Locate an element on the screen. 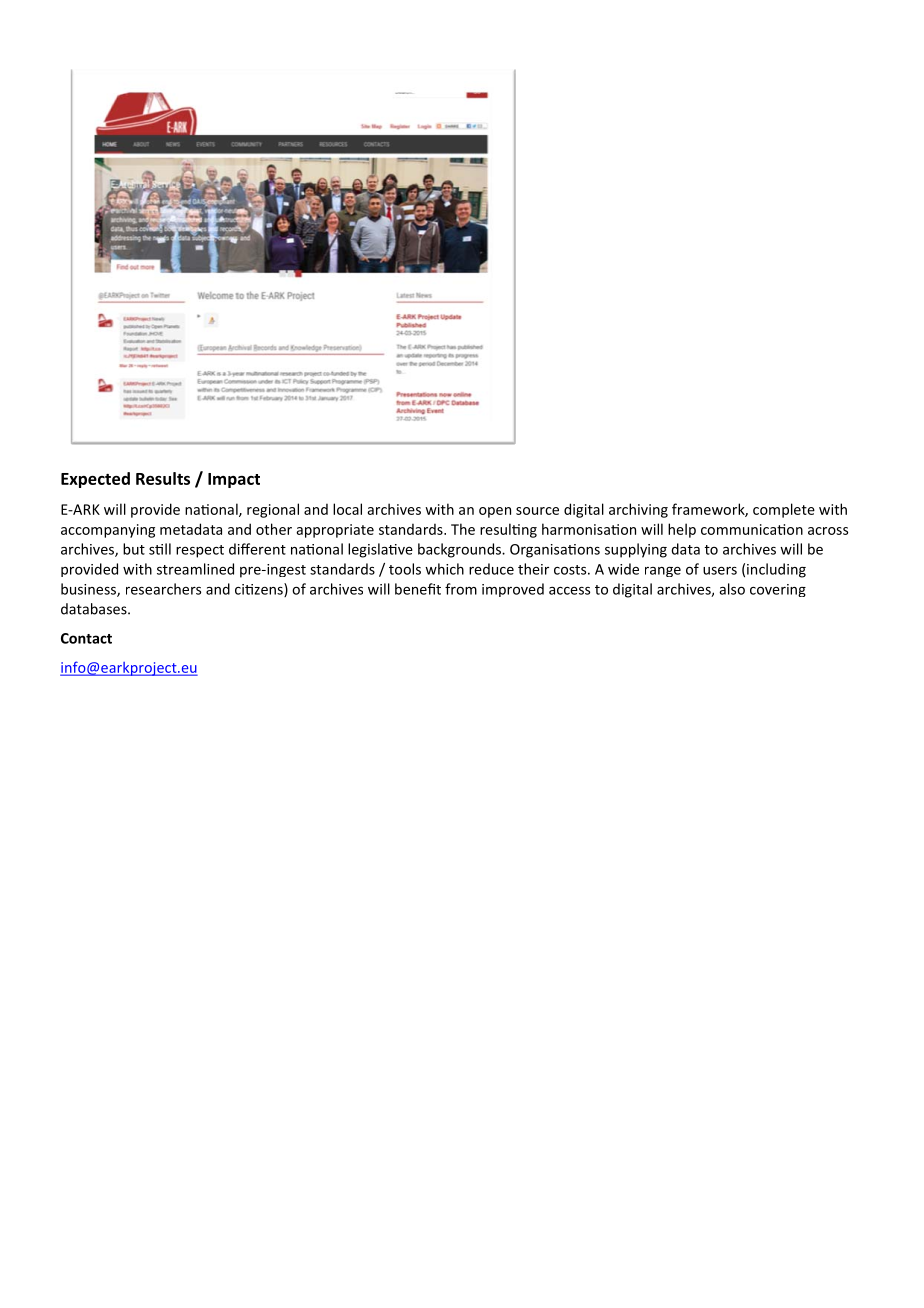 This screenshot has width=924, height=1308. streamlined is located at coordinates (195, 569).
